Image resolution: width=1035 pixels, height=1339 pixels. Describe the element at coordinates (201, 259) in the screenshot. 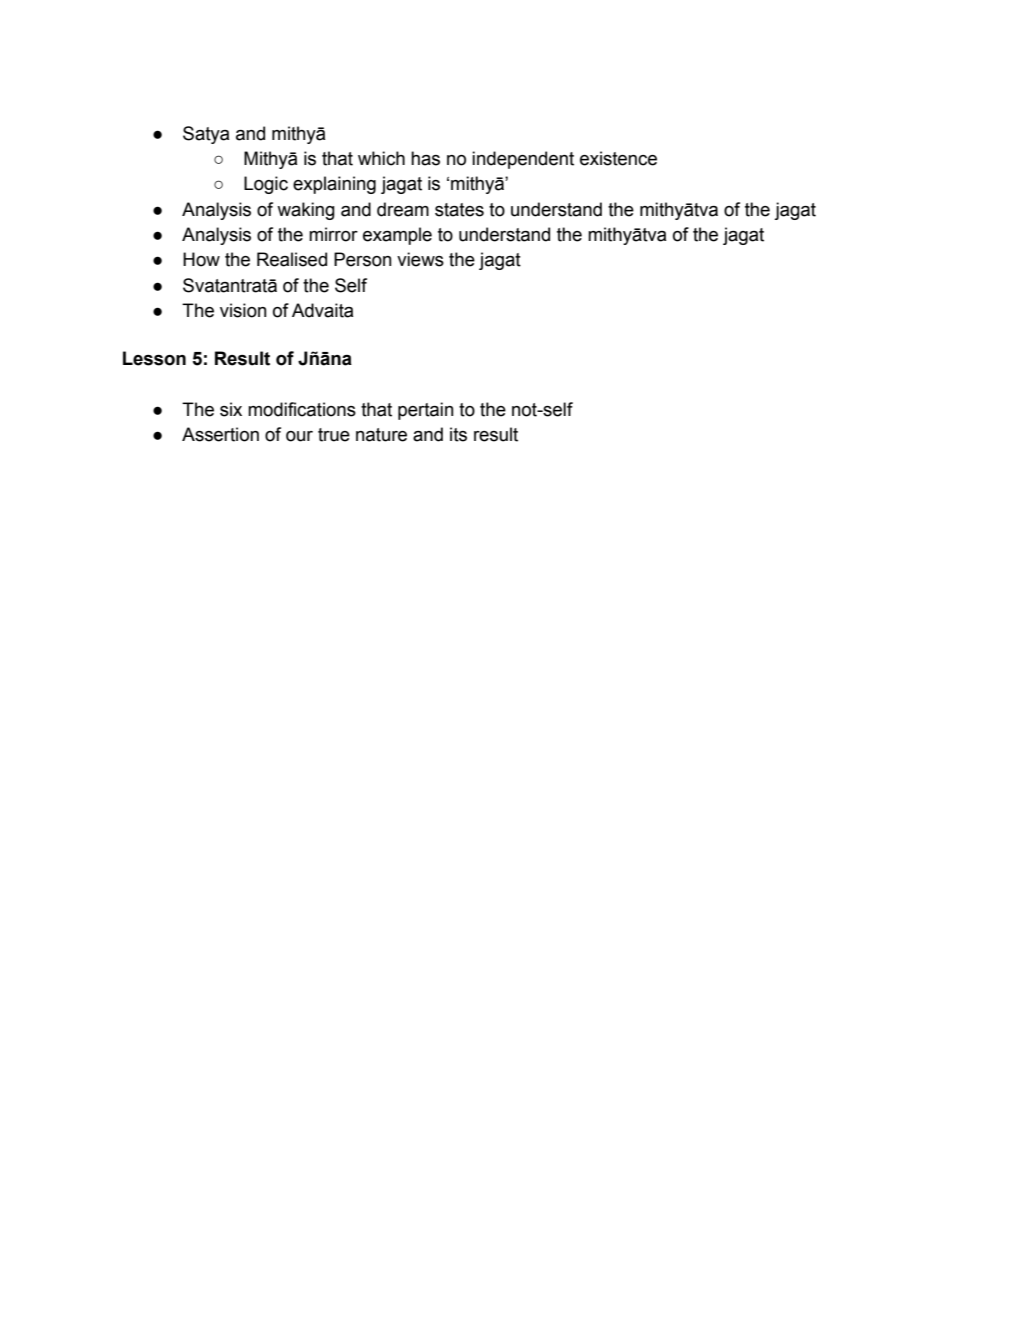

I see `How` at that location.
